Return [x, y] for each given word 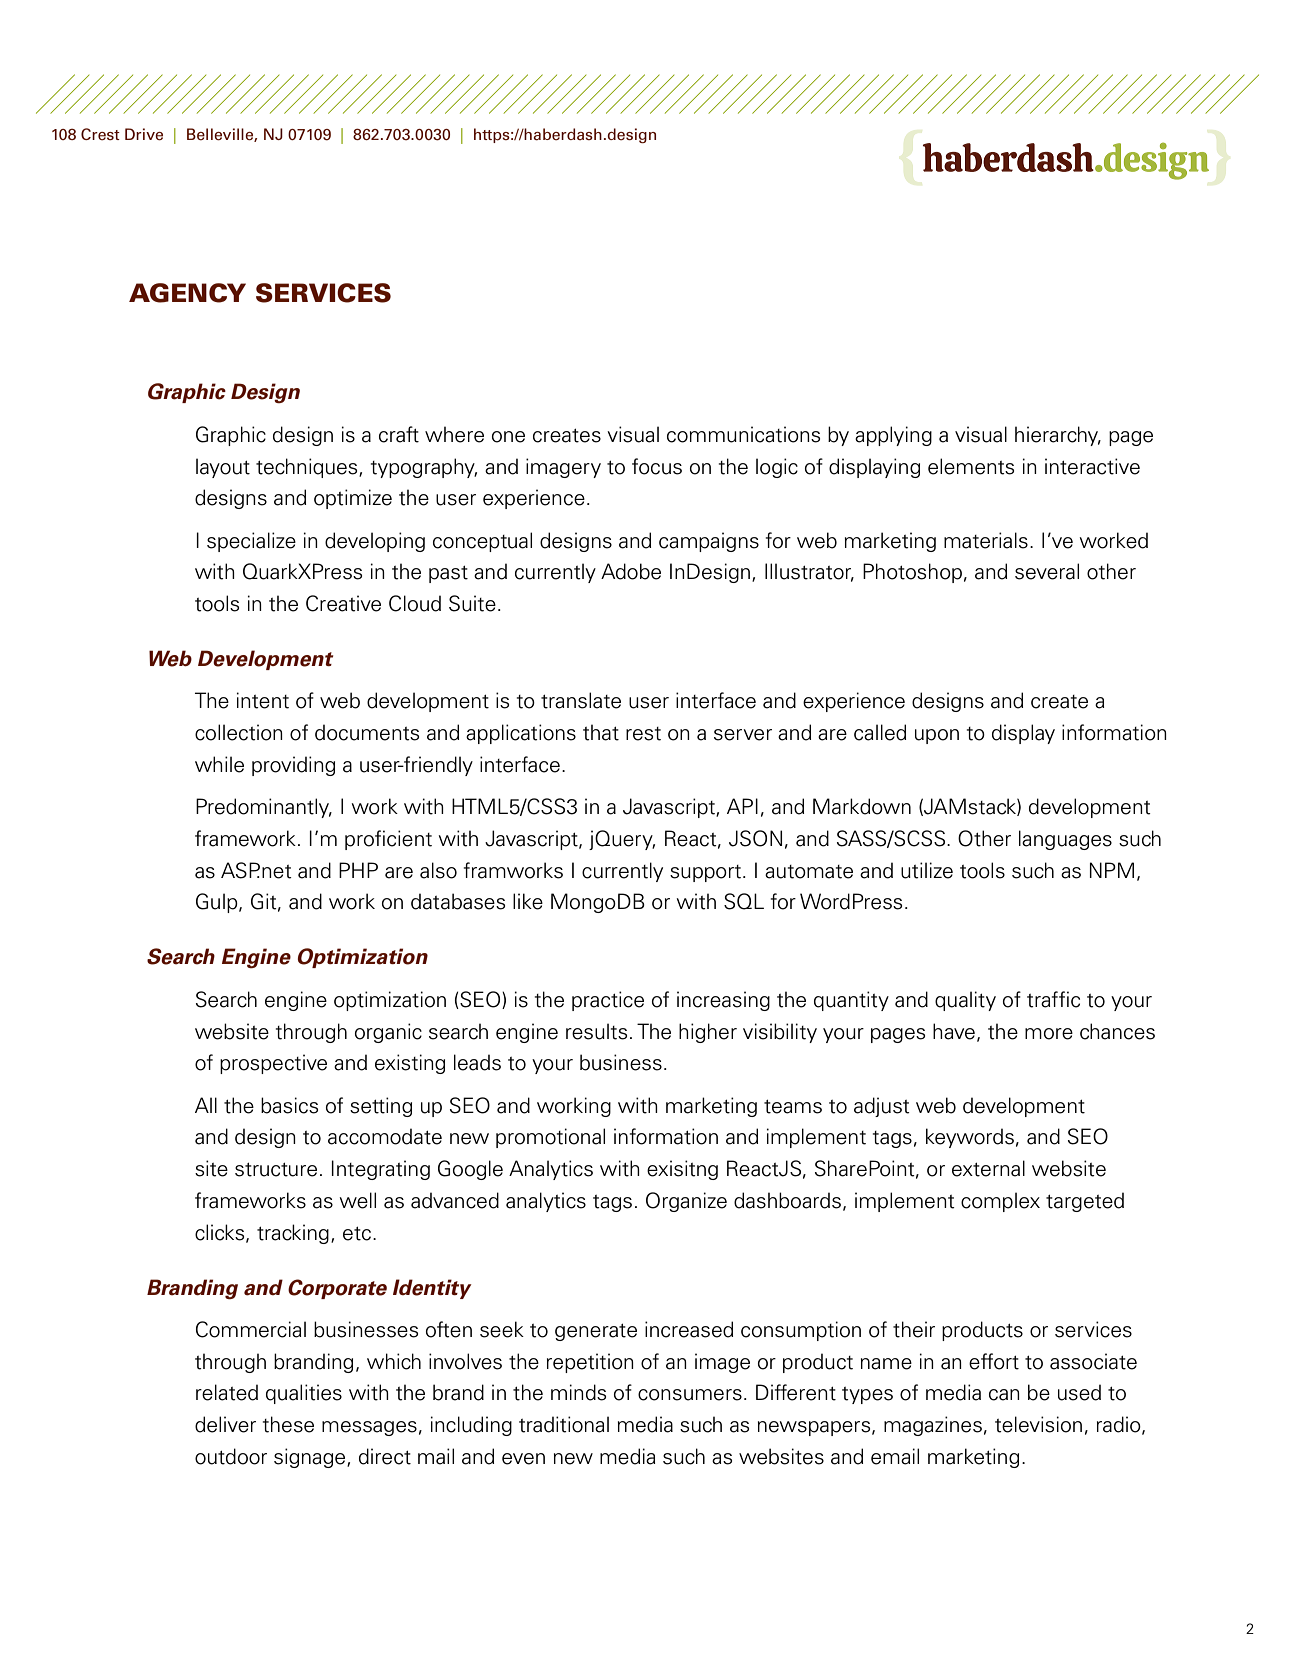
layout [223, 468]
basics [289, 1105]
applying [893, 436]
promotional [550, 1138]
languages [1065, 840]
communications [743, 434]
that [601, 732]
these [288, 1424]
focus [657, 466]
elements [971, 466]
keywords [970, 1138]
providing [293, 766]
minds [578, 1392]
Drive [144, 134]
